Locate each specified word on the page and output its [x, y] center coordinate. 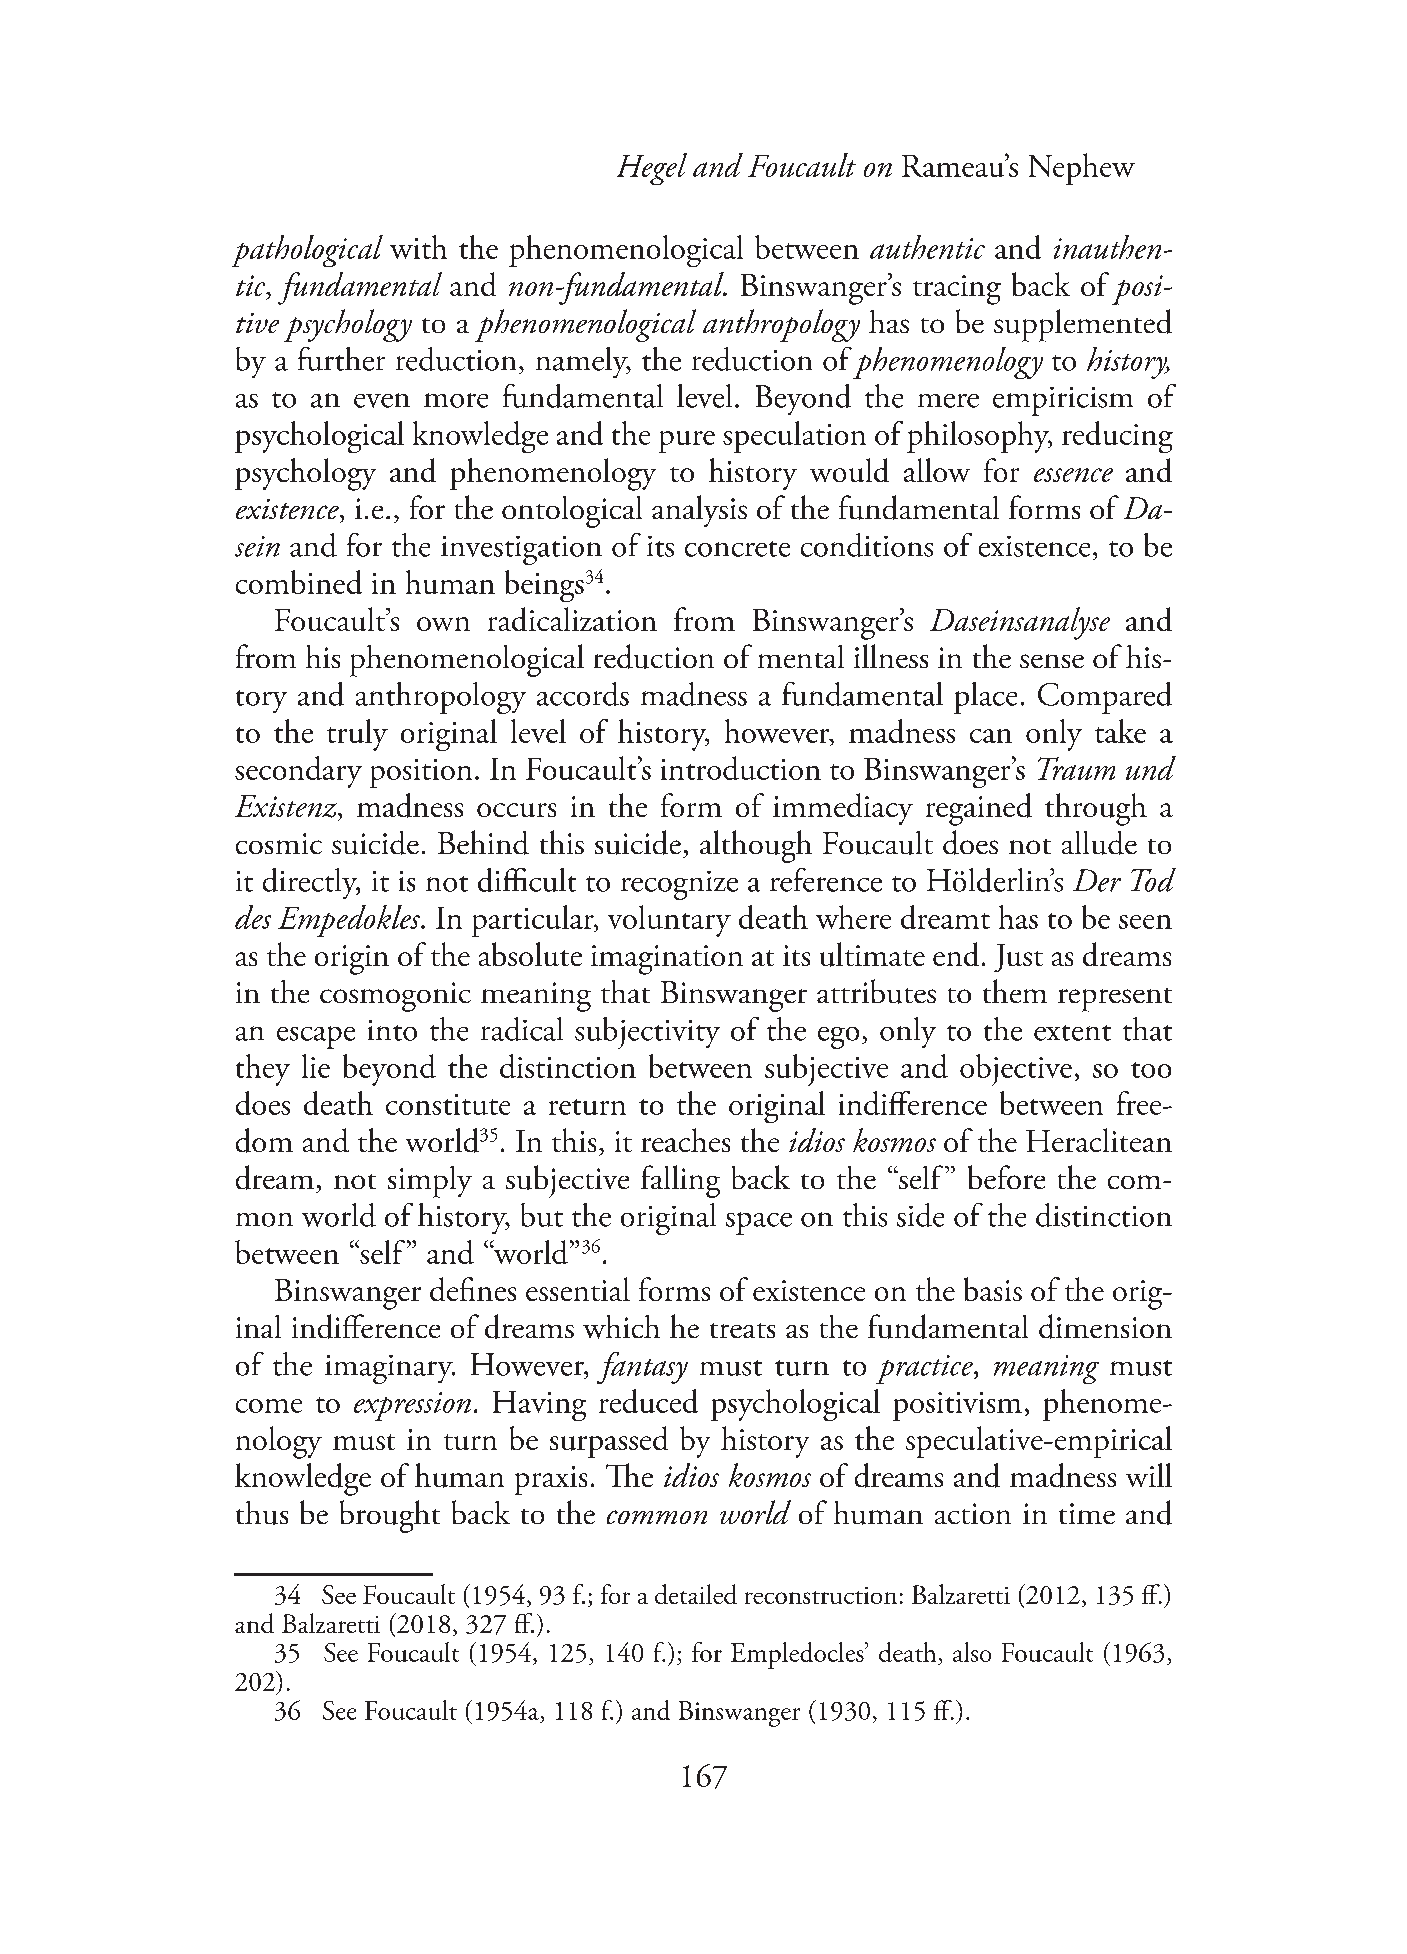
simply [430, 1182]
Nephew [1082, 169]
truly [357, 735]
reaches [685, 1140]
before [1006, 1177]
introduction [741, 768]
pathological [307, 251]
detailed [696, 1594]
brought [390, 1516]
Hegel [652, 169]
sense [1052, 661]
